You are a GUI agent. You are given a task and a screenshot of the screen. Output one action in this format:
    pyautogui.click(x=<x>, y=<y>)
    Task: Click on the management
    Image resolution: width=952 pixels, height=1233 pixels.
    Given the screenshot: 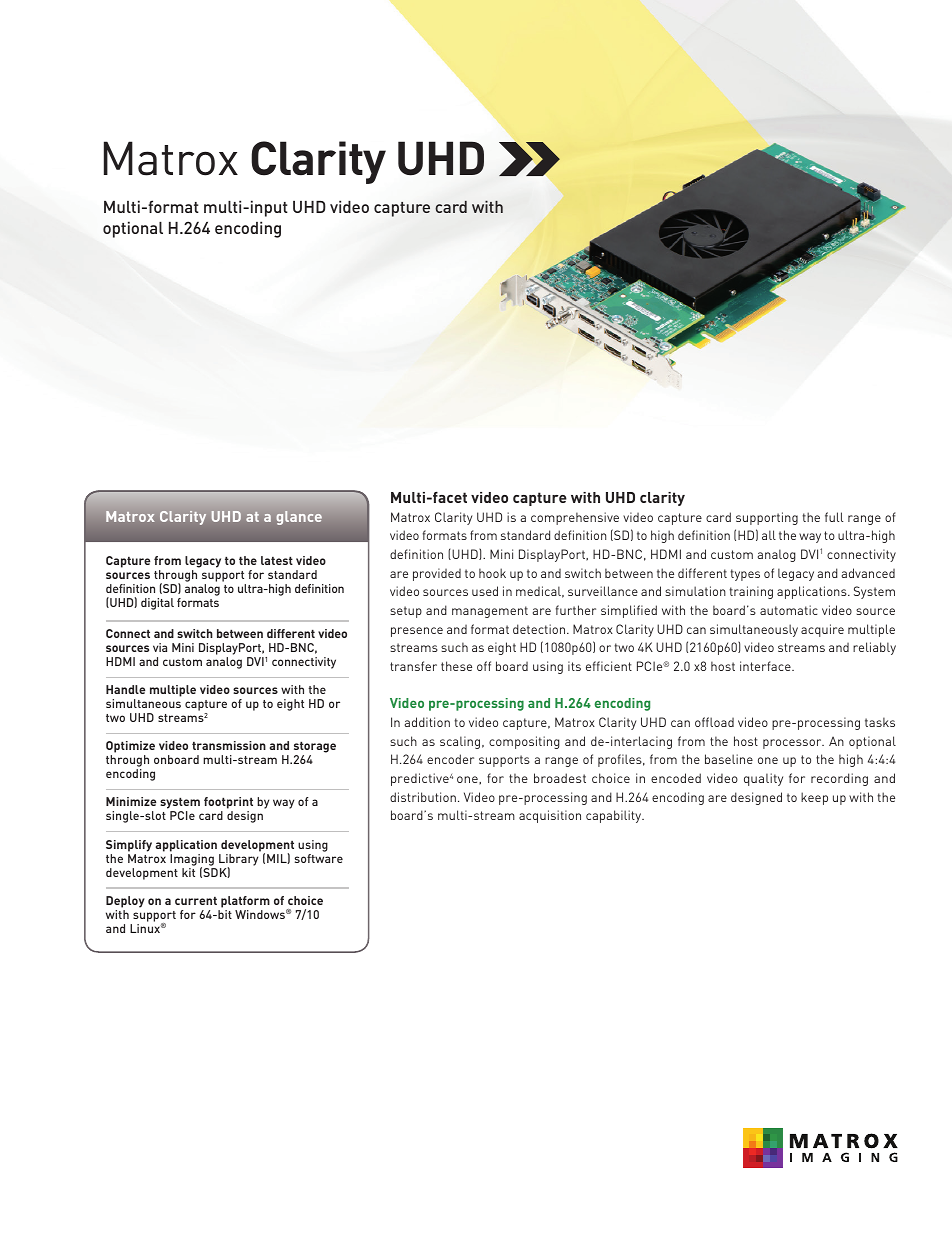 What is the action you would take?
    pyautogui.click(x=490, y=612)
